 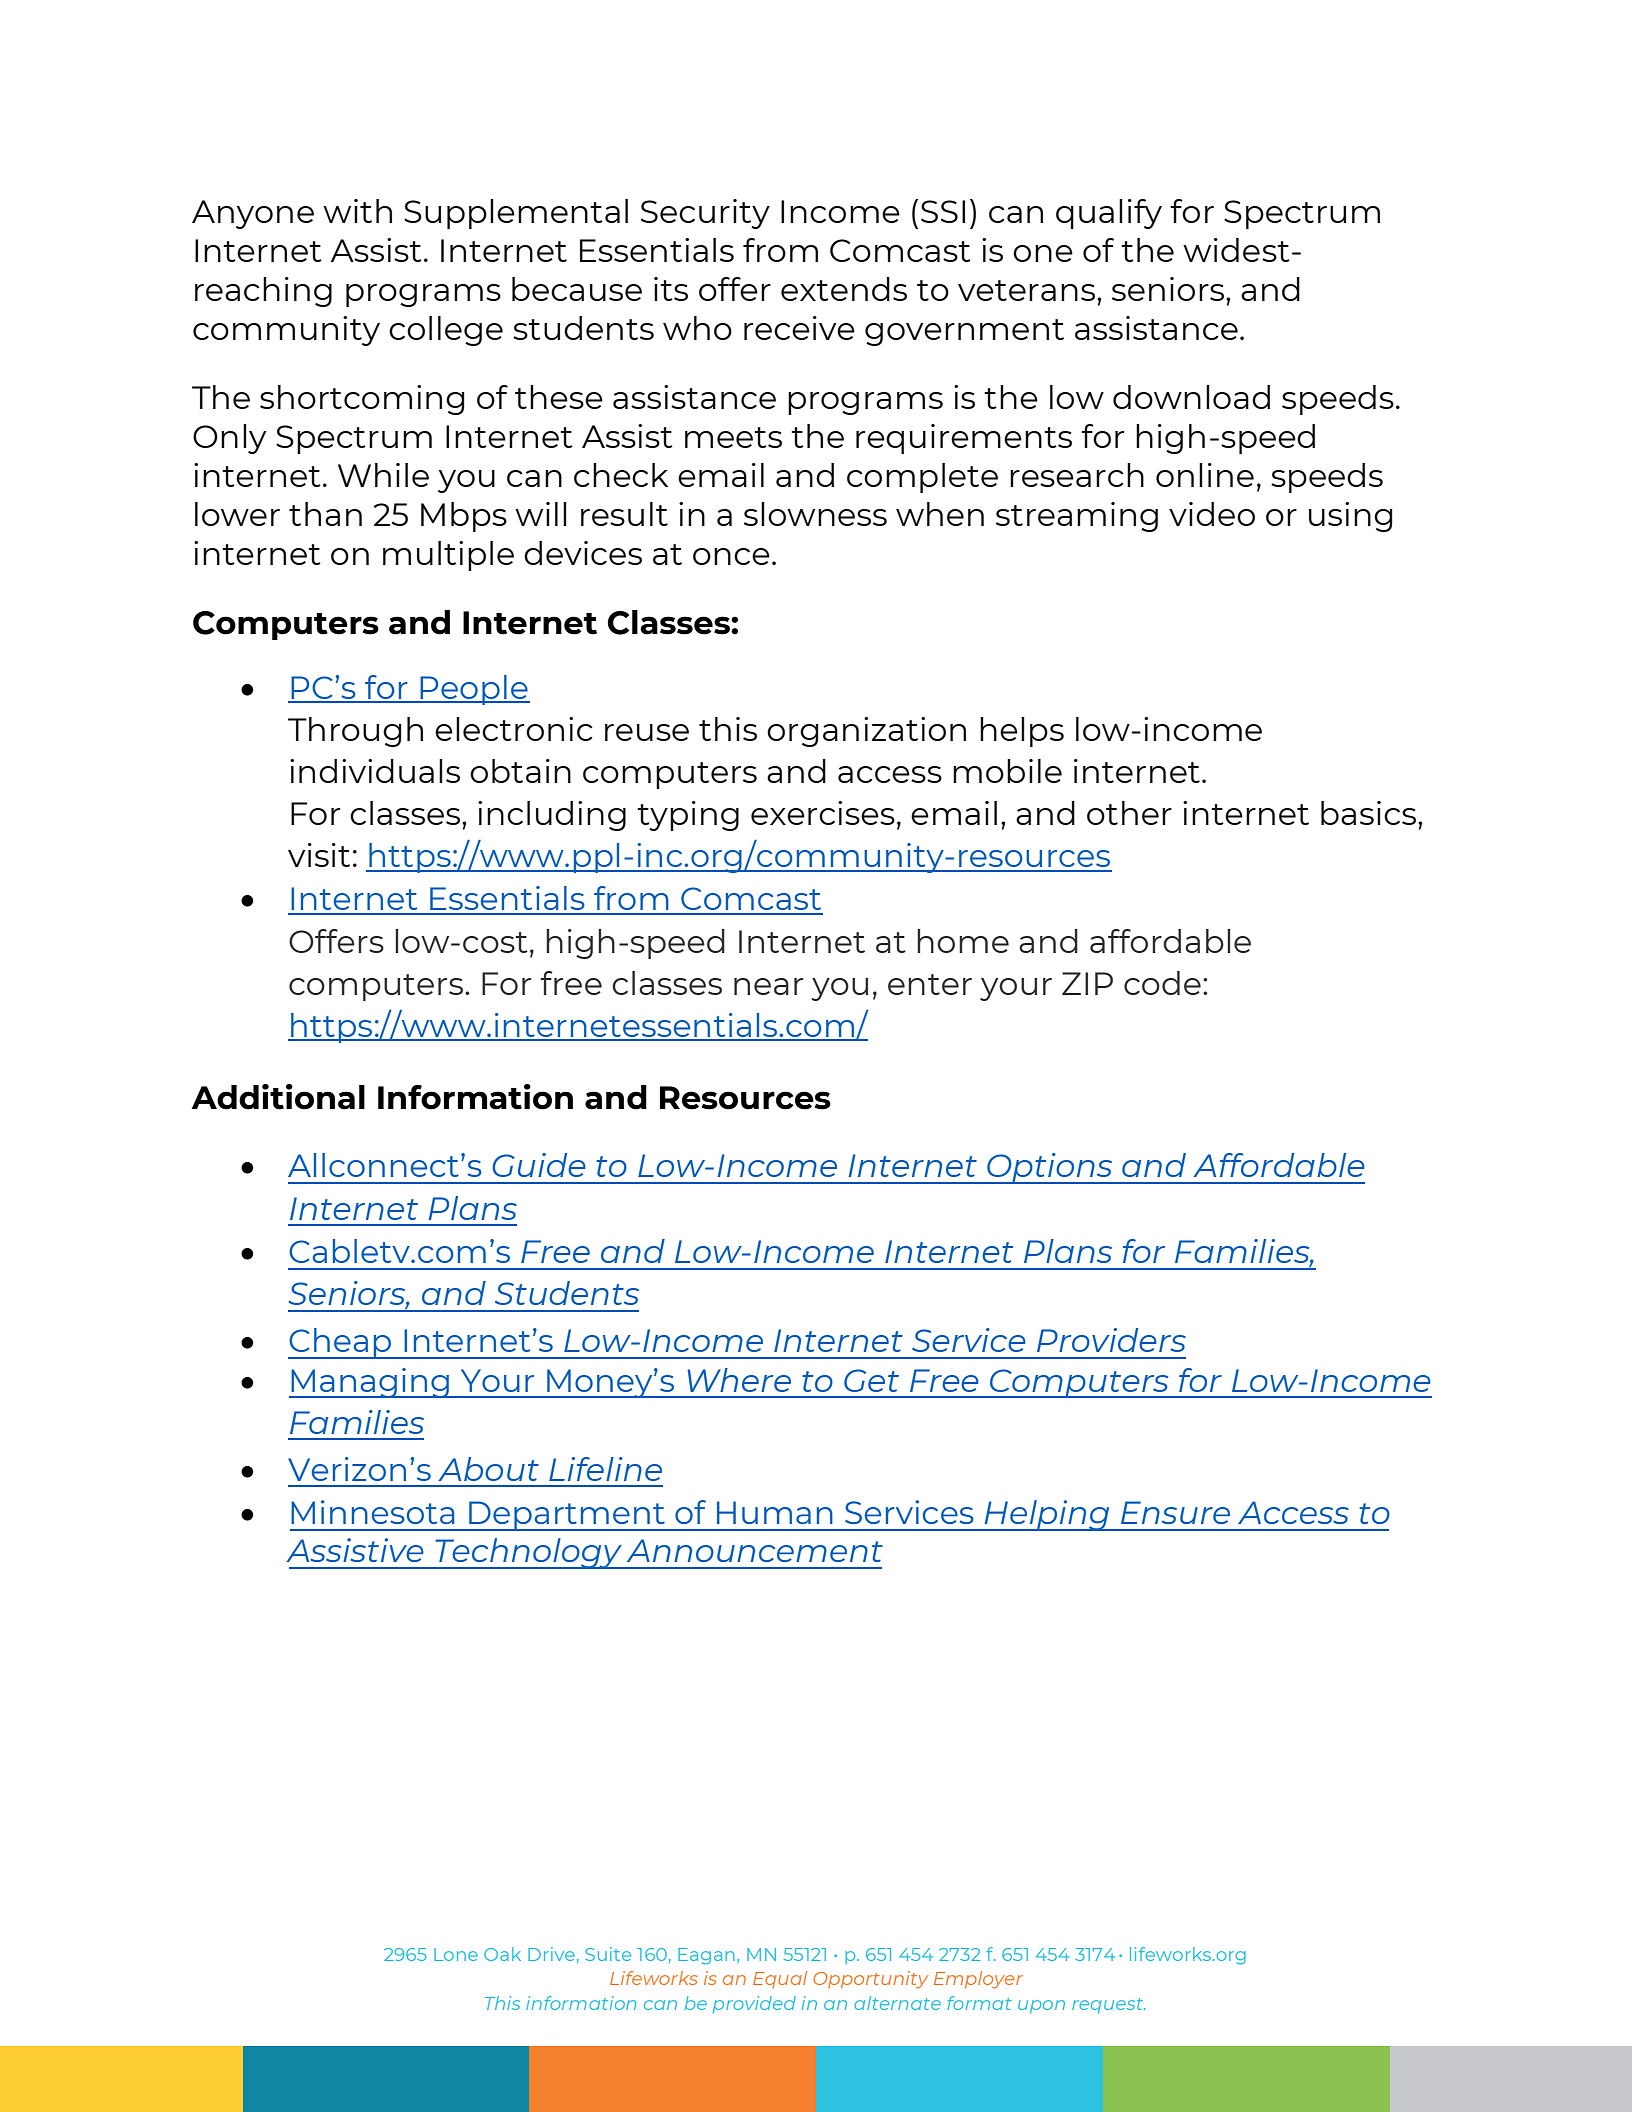 I want to click on Through, so click(x=355, y=732).
